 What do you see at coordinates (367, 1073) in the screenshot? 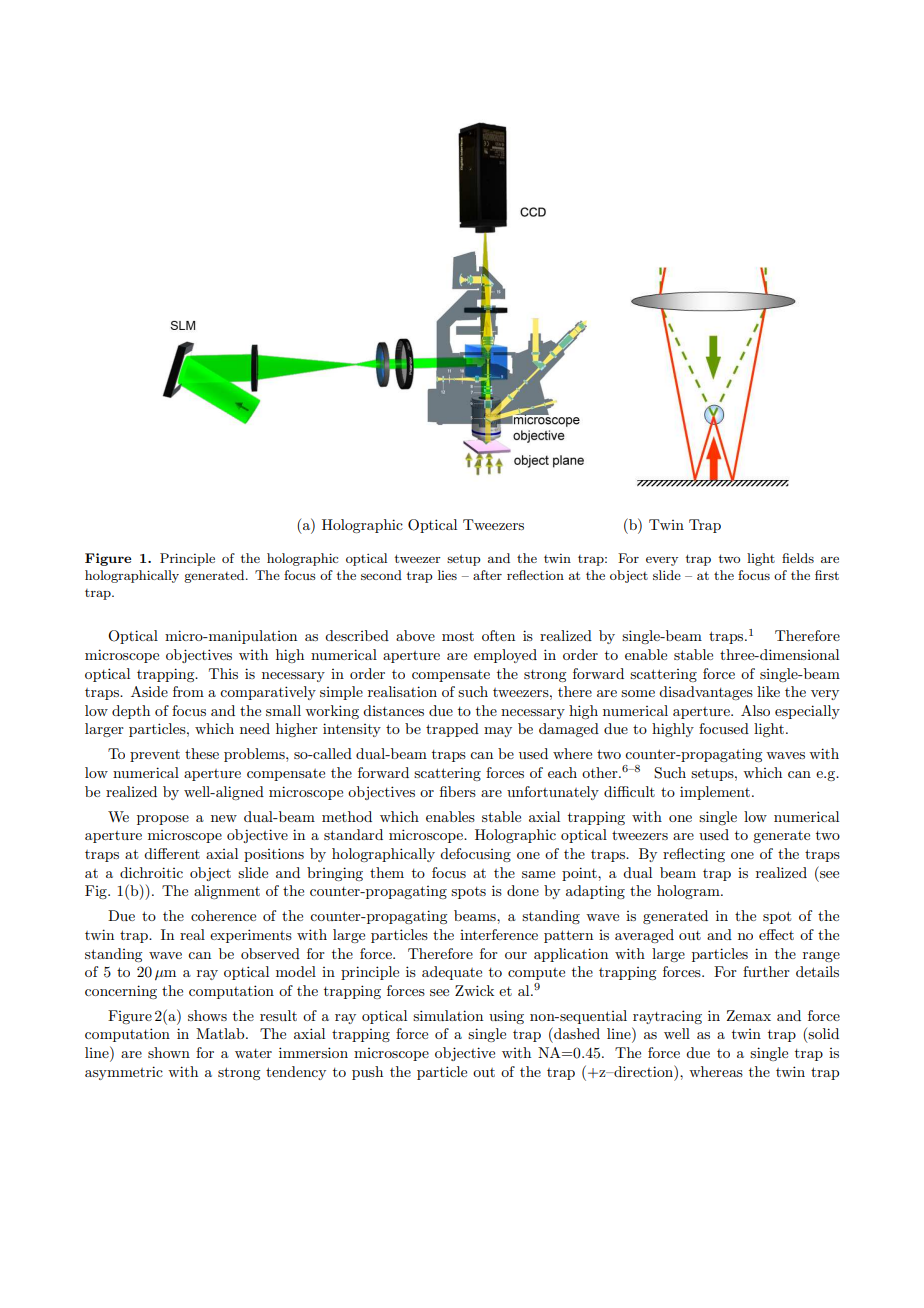
I see `push` at bounding box center [367, 1073].
